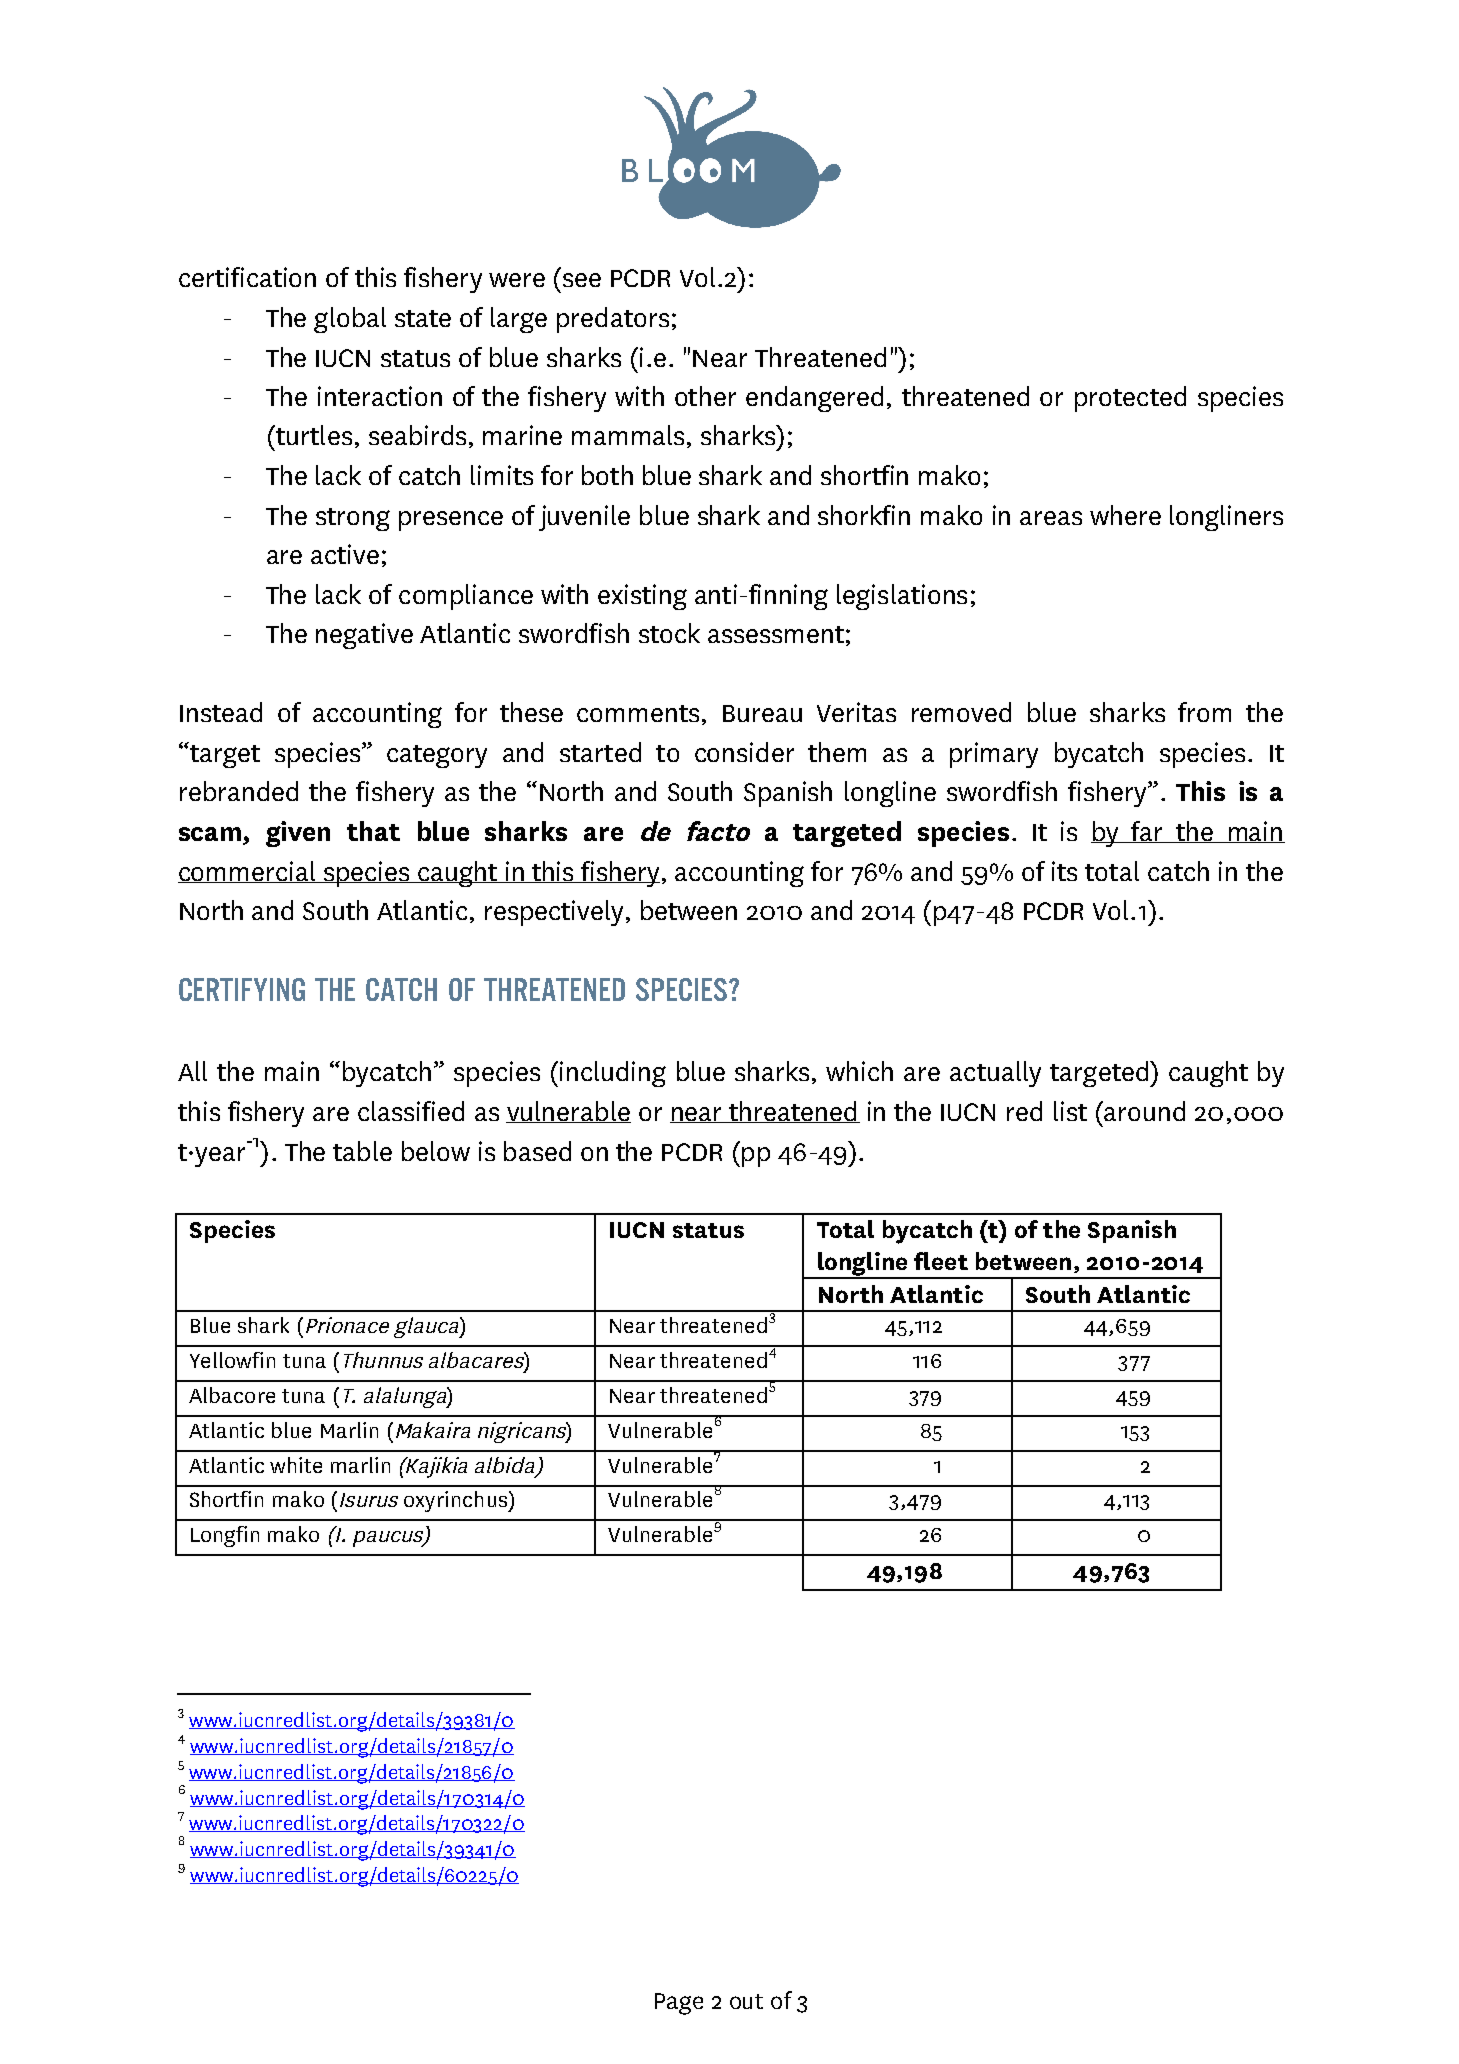  What do you see at coordinates (995, 1074) in the screenshot?
I see `actually` at bounding box center [995, 1074].
